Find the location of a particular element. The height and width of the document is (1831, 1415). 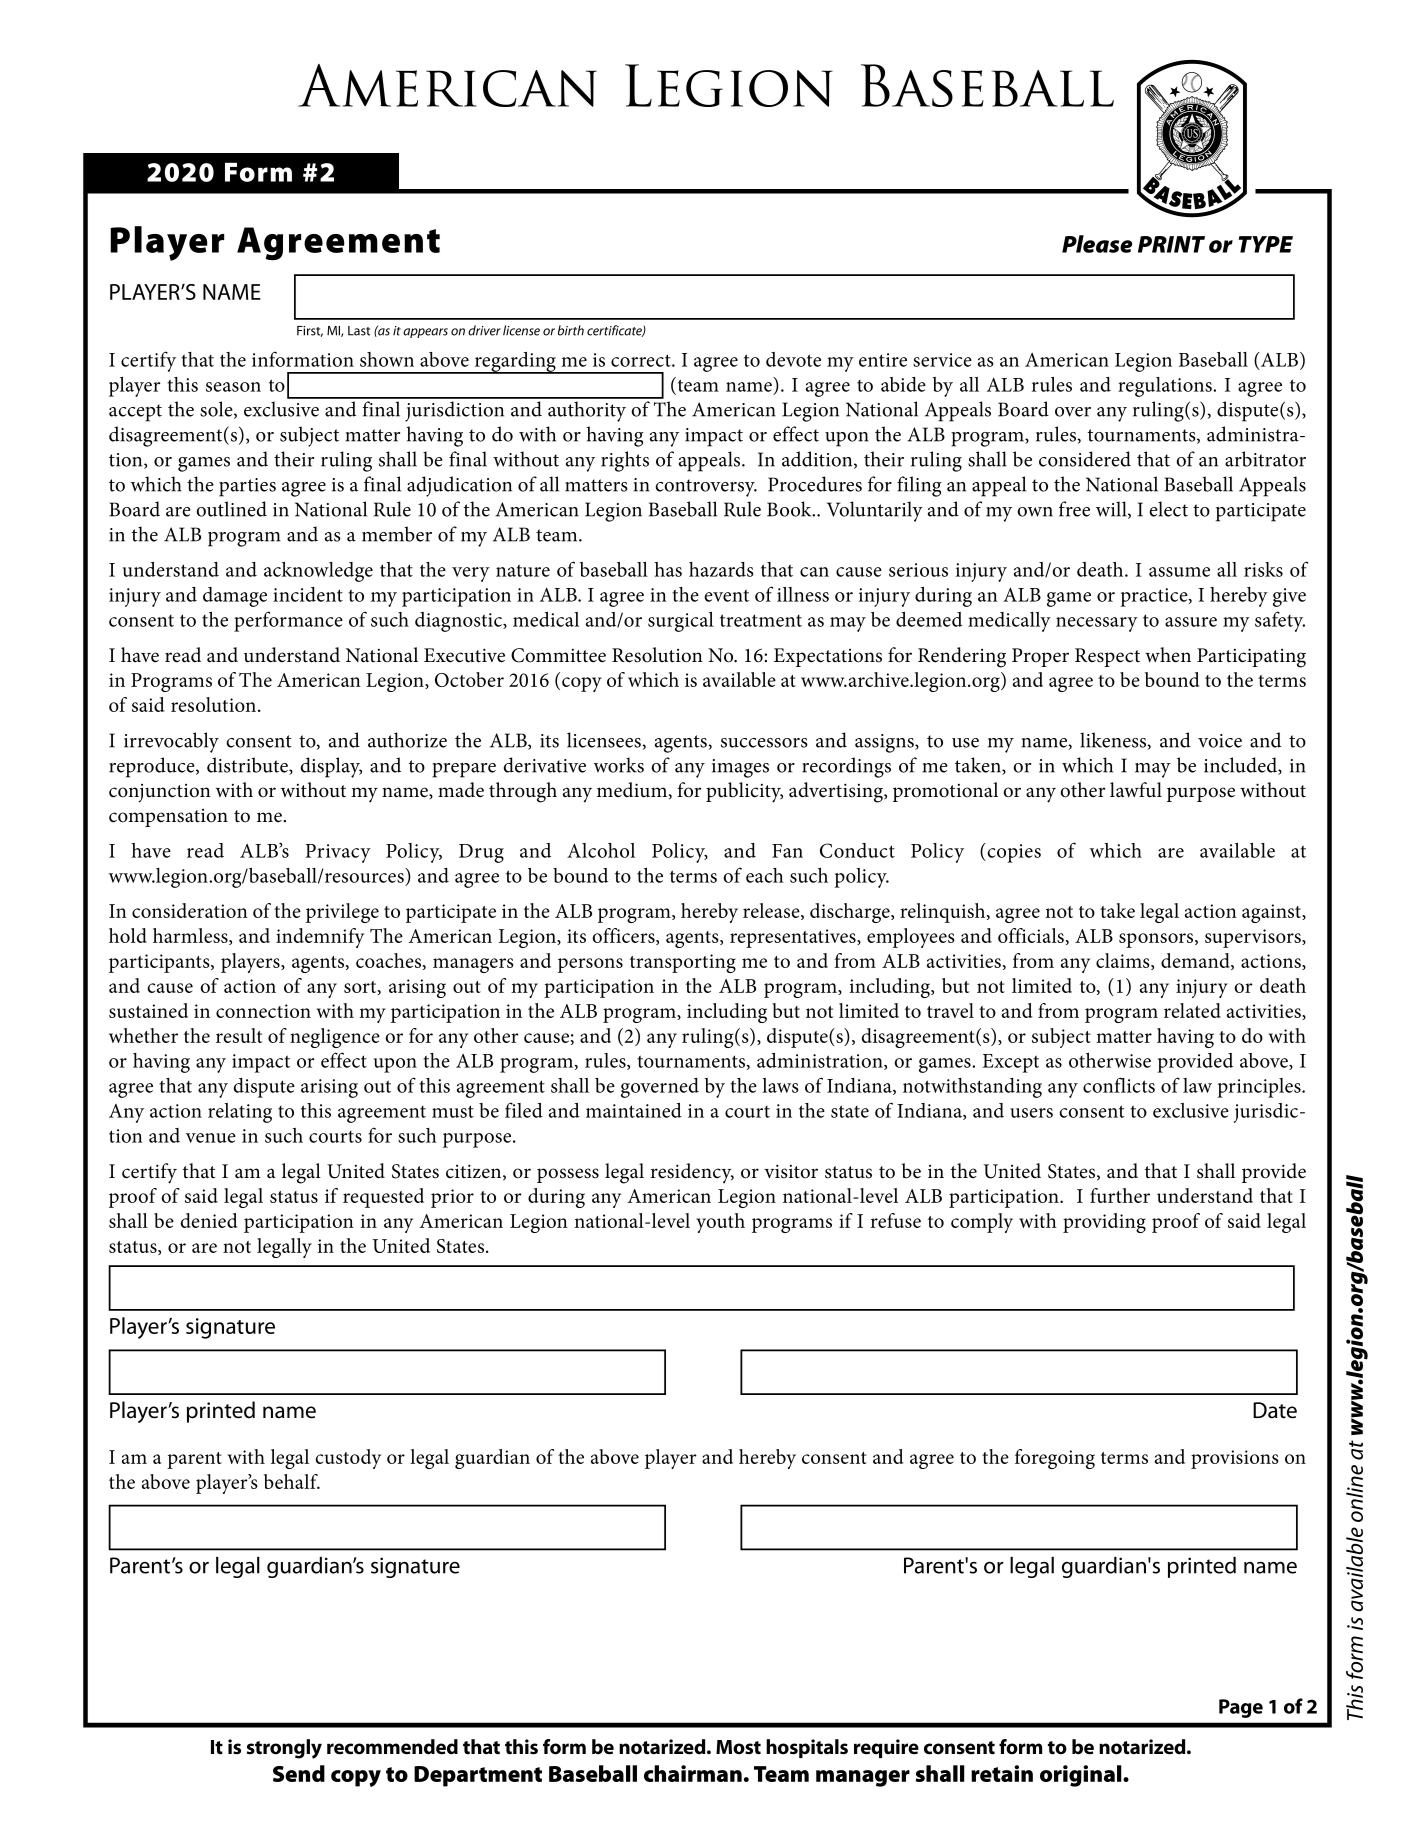

strongly is located at coordinates (284, 1749).
